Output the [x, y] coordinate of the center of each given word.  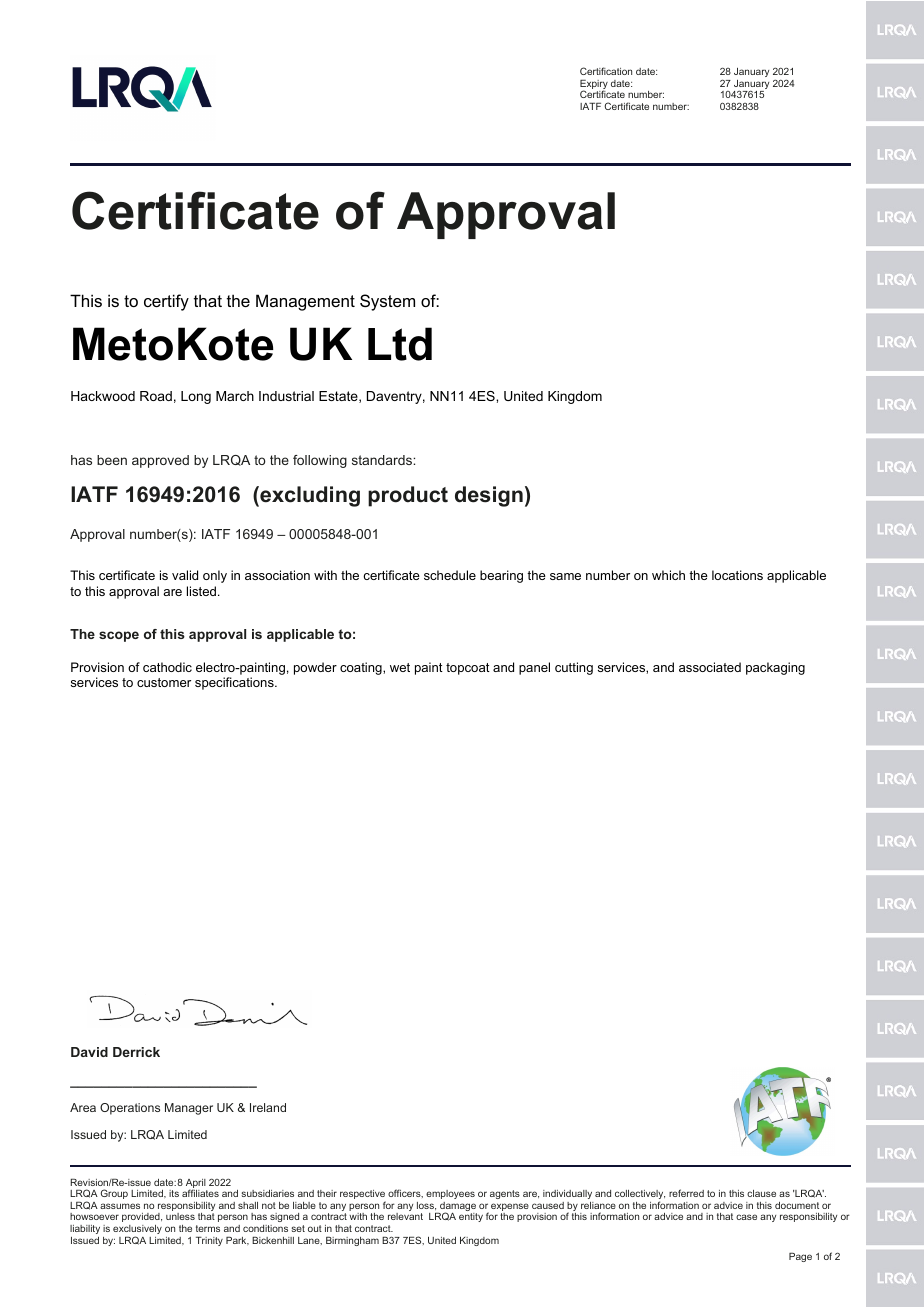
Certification [606, 71]
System [387, 302]
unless [180, 1216]
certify [166, 302]
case [746, 1217]
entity [471, 1217]
